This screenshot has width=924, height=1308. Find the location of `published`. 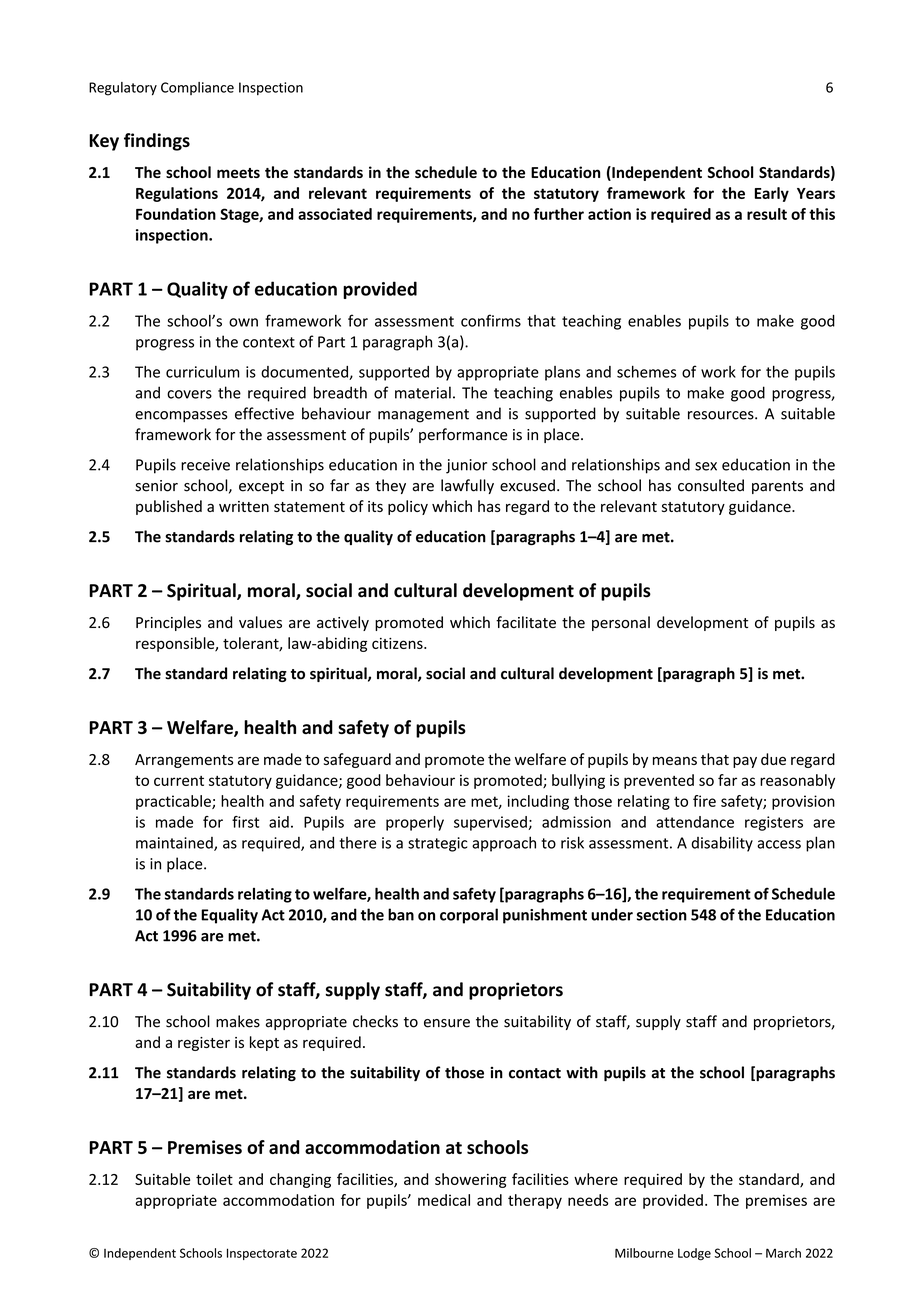

published is located at coordinates (169, 507).
